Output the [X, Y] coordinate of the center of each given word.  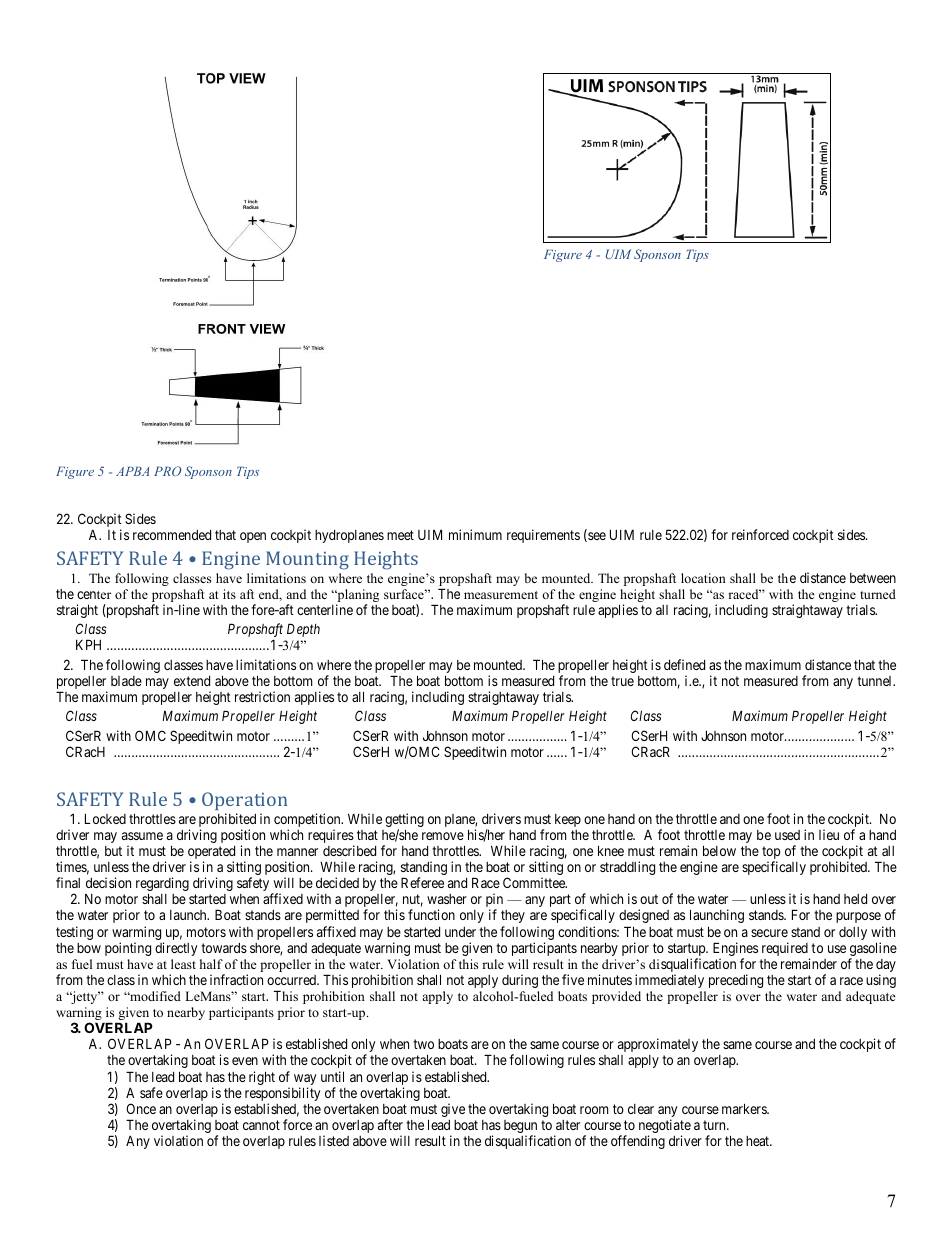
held [855, 899]
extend [192, 681]
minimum [475, 534]
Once [141, 1108]
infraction [236, 979]
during [520, 981]
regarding [162, 885]
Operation [244, 801]
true [622, 681]
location [703, 578]
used [787, 835]
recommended [172, 535]
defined [684, 664]
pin [494, 901]
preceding [736, 981]
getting [404, 821]
